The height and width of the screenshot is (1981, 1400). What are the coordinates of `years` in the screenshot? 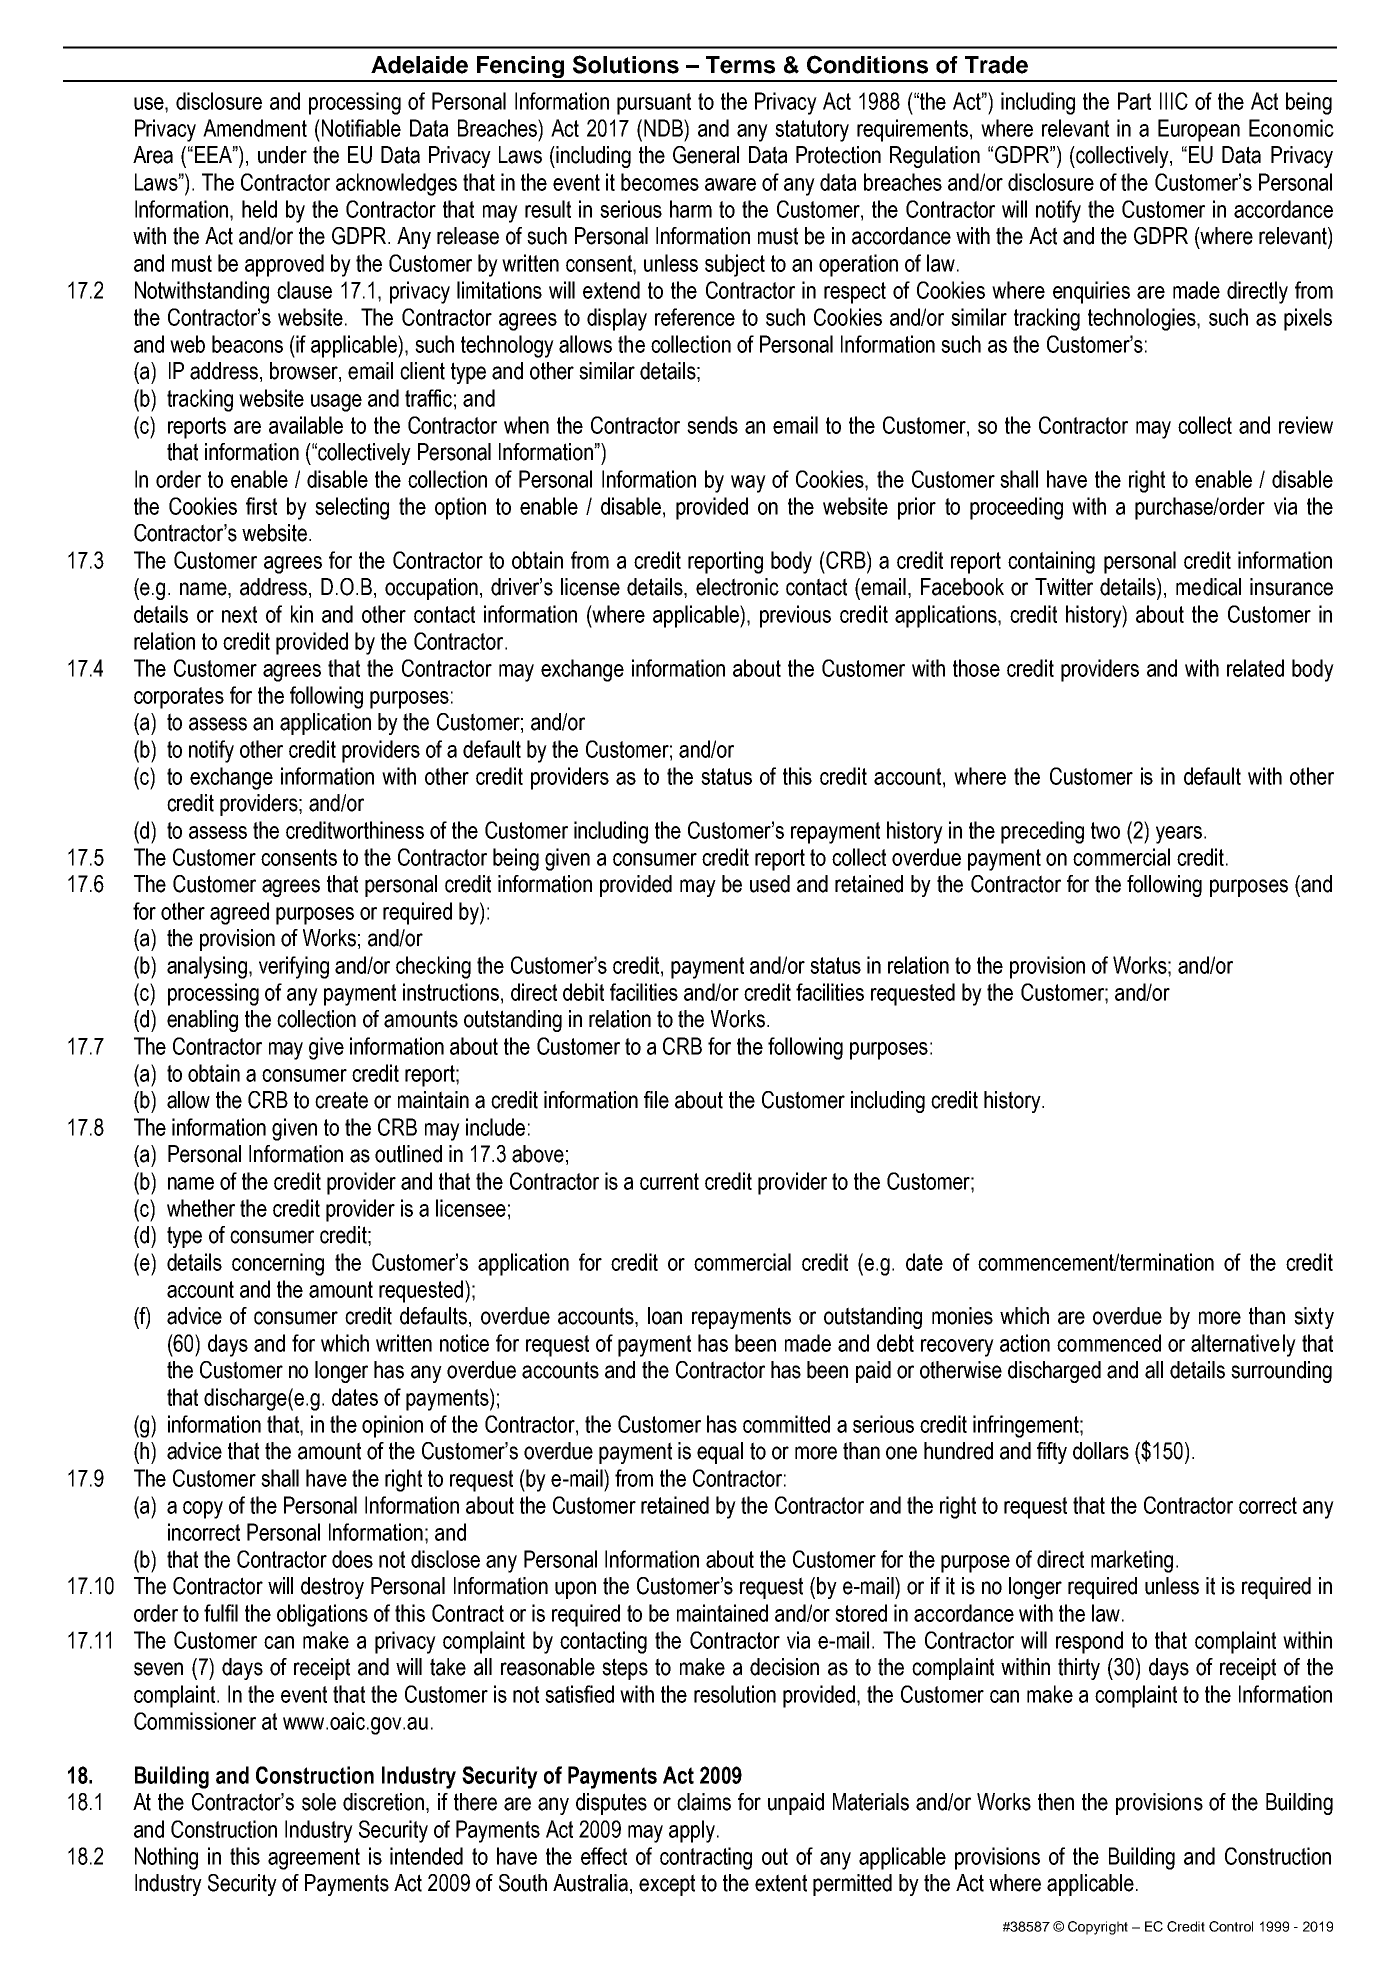 It's located at (1179, 835).
